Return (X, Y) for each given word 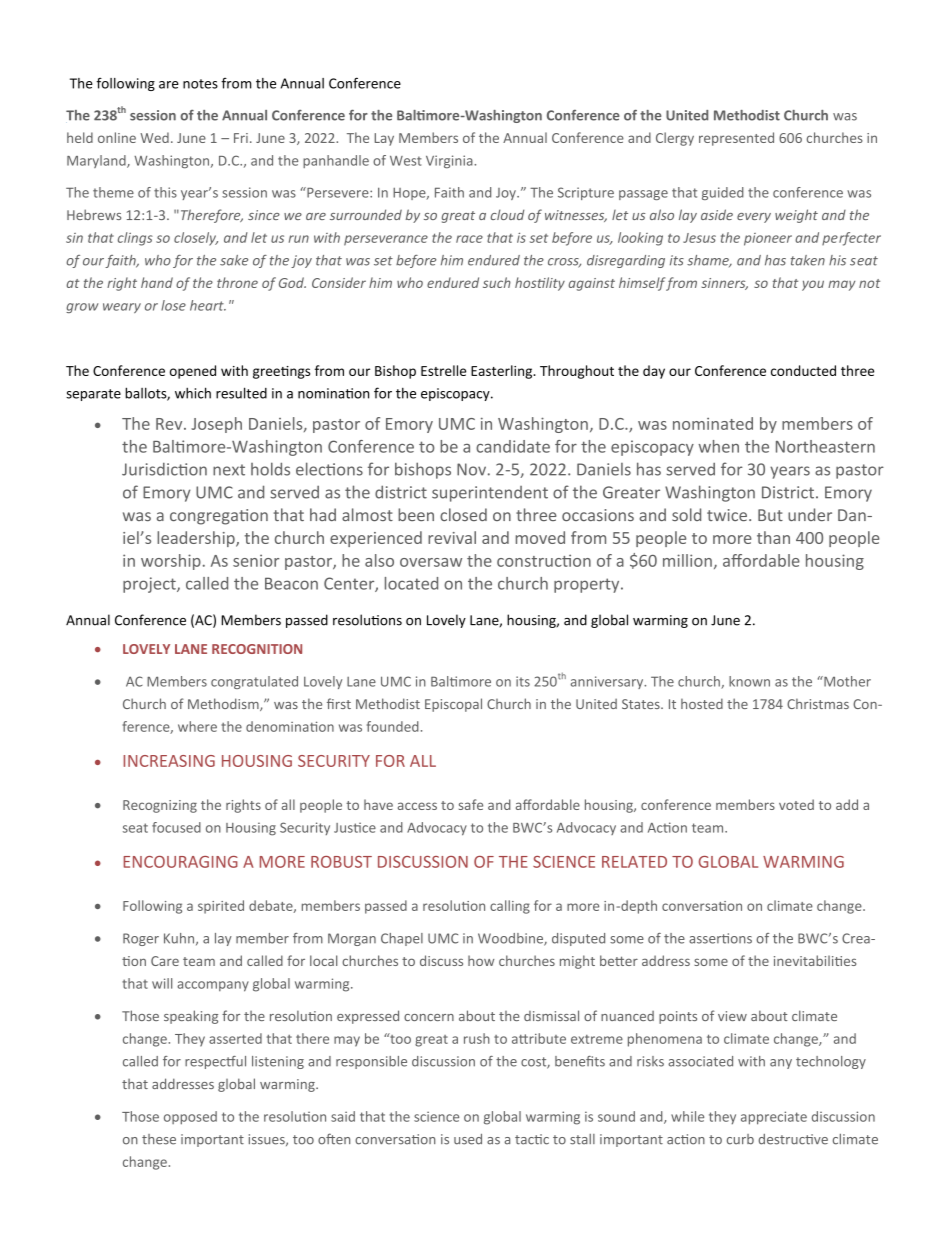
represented (736, 139)
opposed (190, 1118)
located (411, 583)
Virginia (450, 162)
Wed (154, 137)
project (150, 585)
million (687, 560)
